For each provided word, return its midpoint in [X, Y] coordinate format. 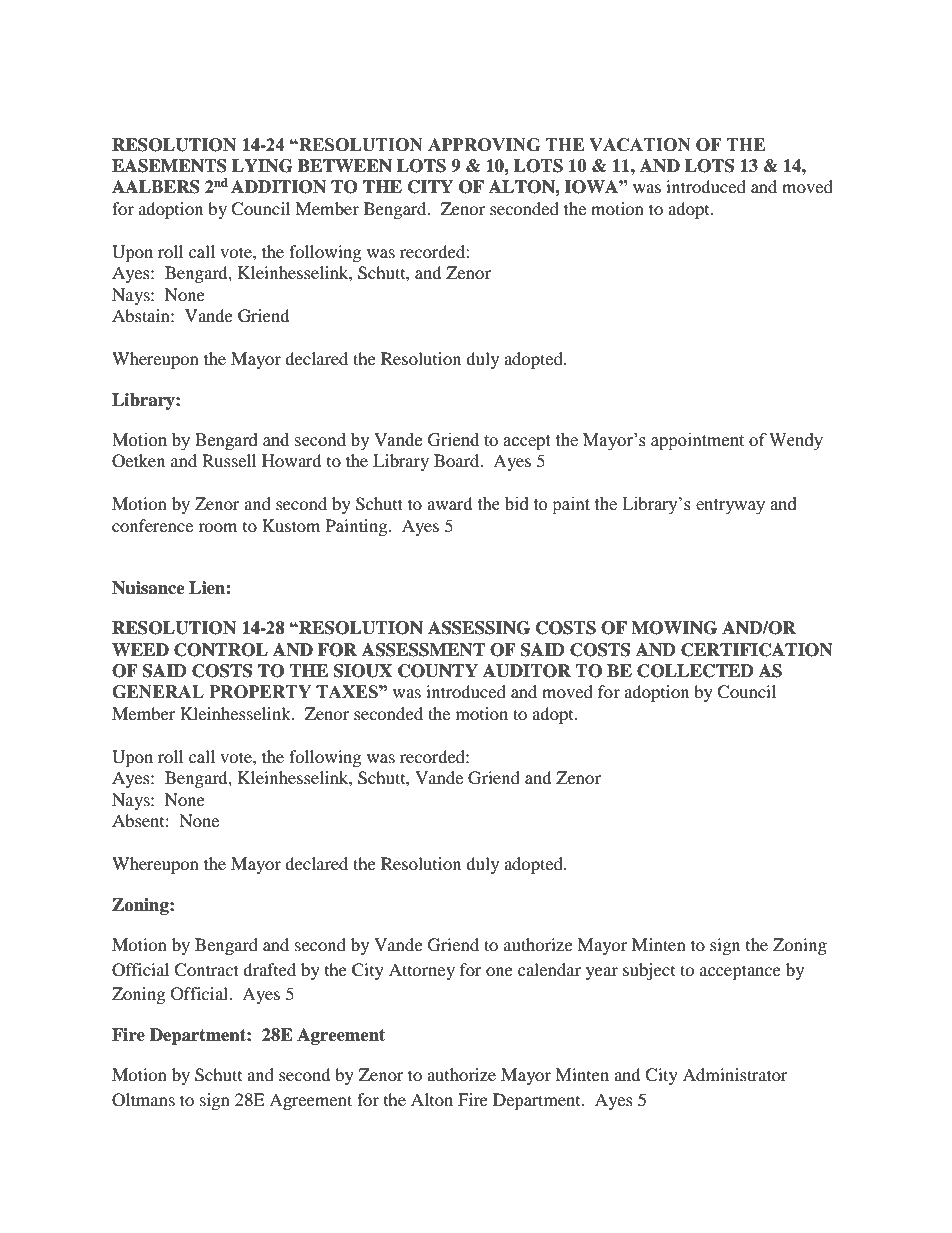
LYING [262, 166]
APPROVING [484, 145]
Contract [206, 970]
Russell [229, 460]
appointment [697, 441]
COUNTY [438, 671]
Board [458, 460]
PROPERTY [260, 692]
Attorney [422, 971]
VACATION [640, 145]
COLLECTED [695, 671]
